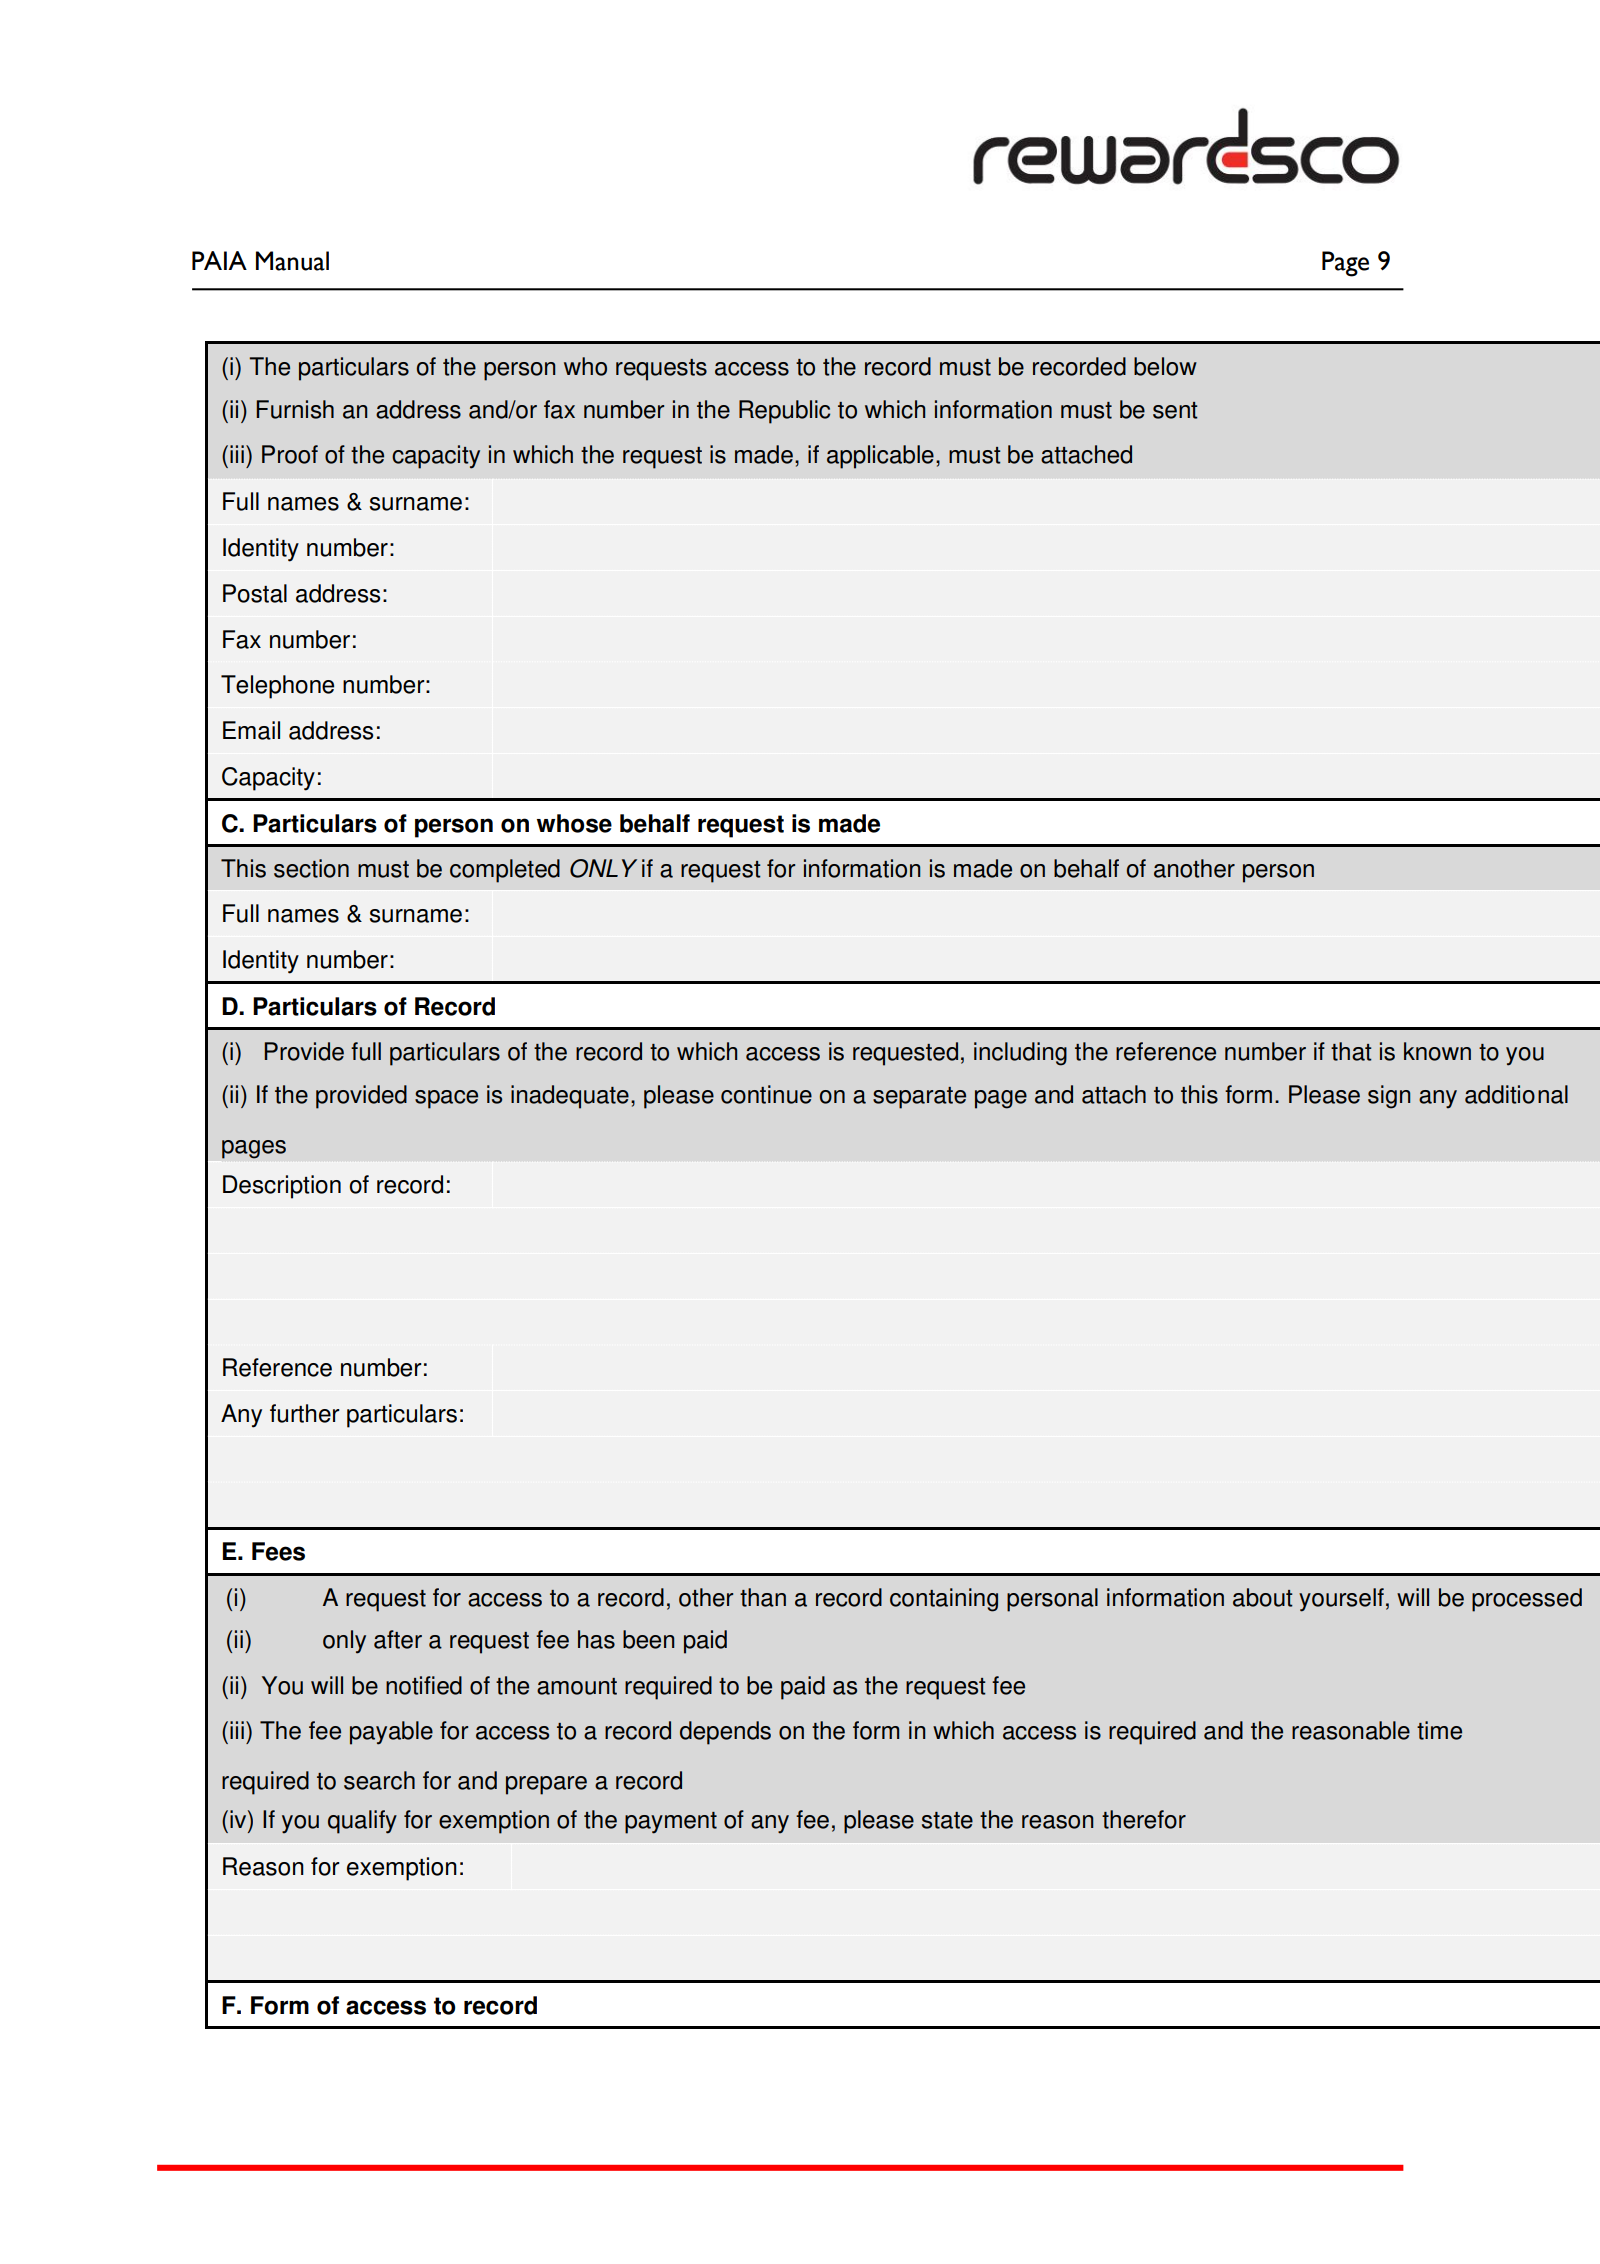  Describe the element at coordinates (292, 261) in the image. I see `Manual` at that location.
